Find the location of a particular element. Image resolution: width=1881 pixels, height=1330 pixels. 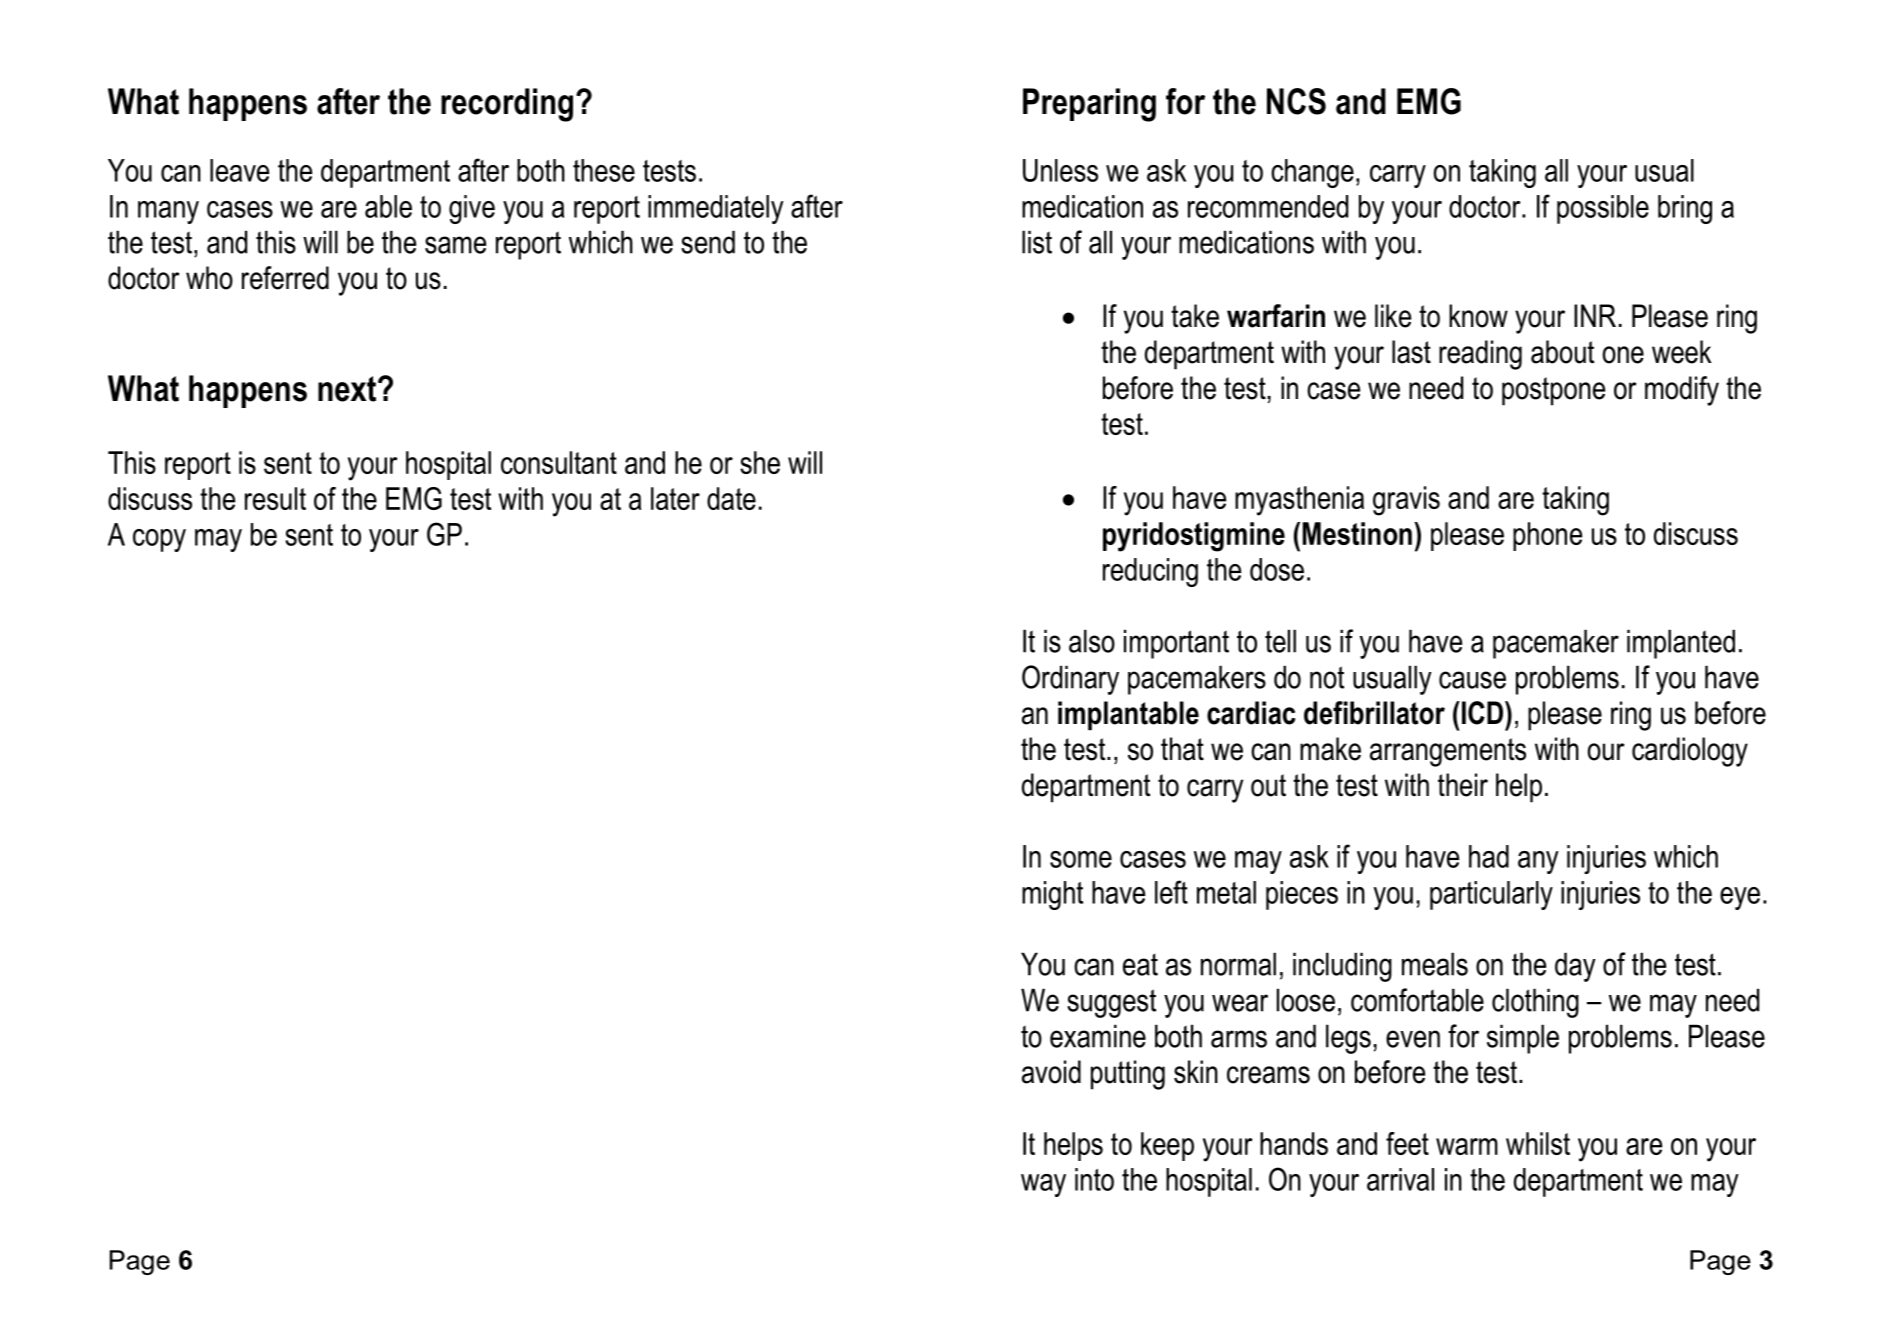

gravis is located at coordinates (1406, 501).
